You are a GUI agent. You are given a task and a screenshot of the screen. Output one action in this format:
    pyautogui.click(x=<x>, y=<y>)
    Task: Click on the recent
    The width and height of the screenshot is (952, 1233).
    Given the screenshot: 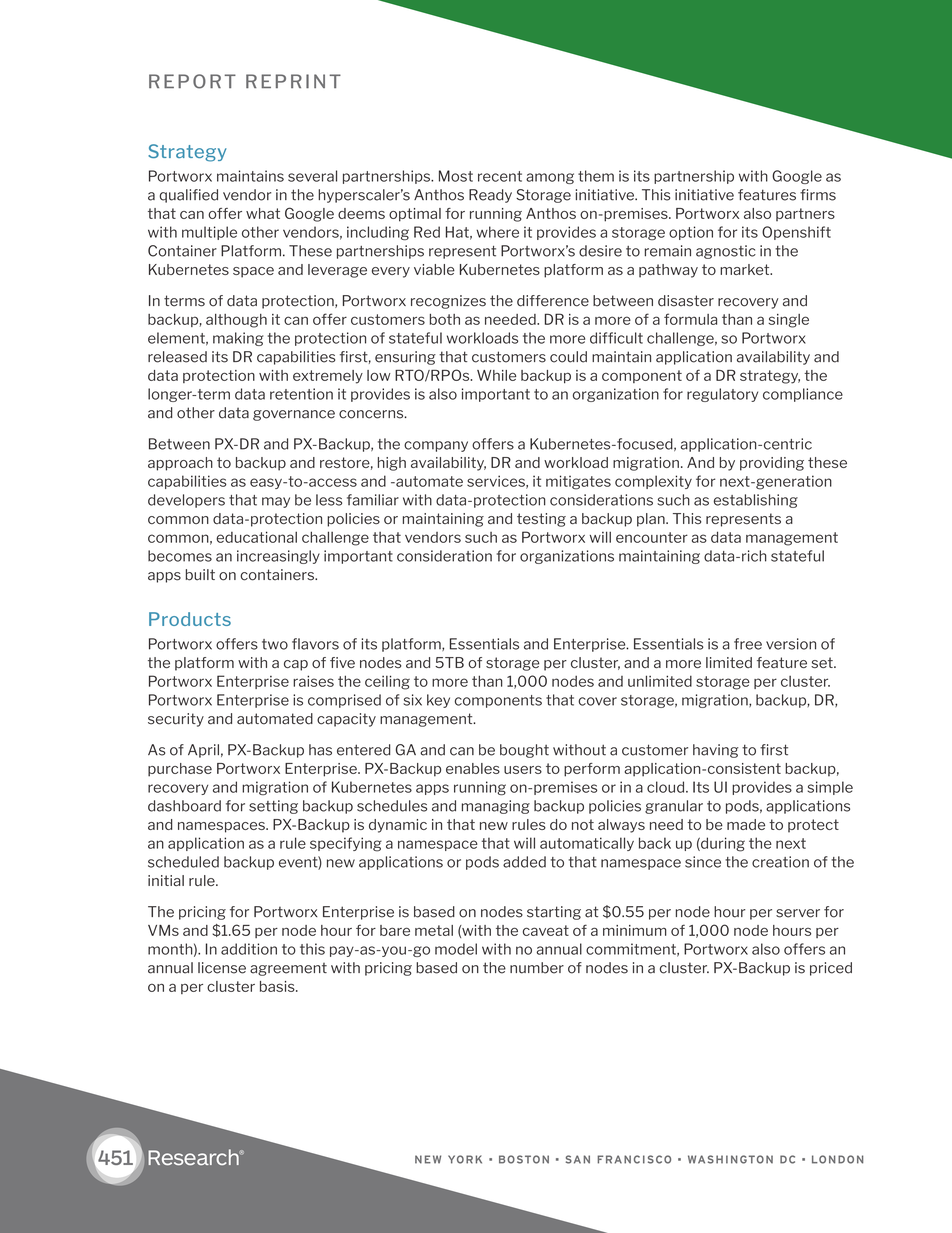 What is the action you would take?
    pyautogui.click(x=500, y=176)
